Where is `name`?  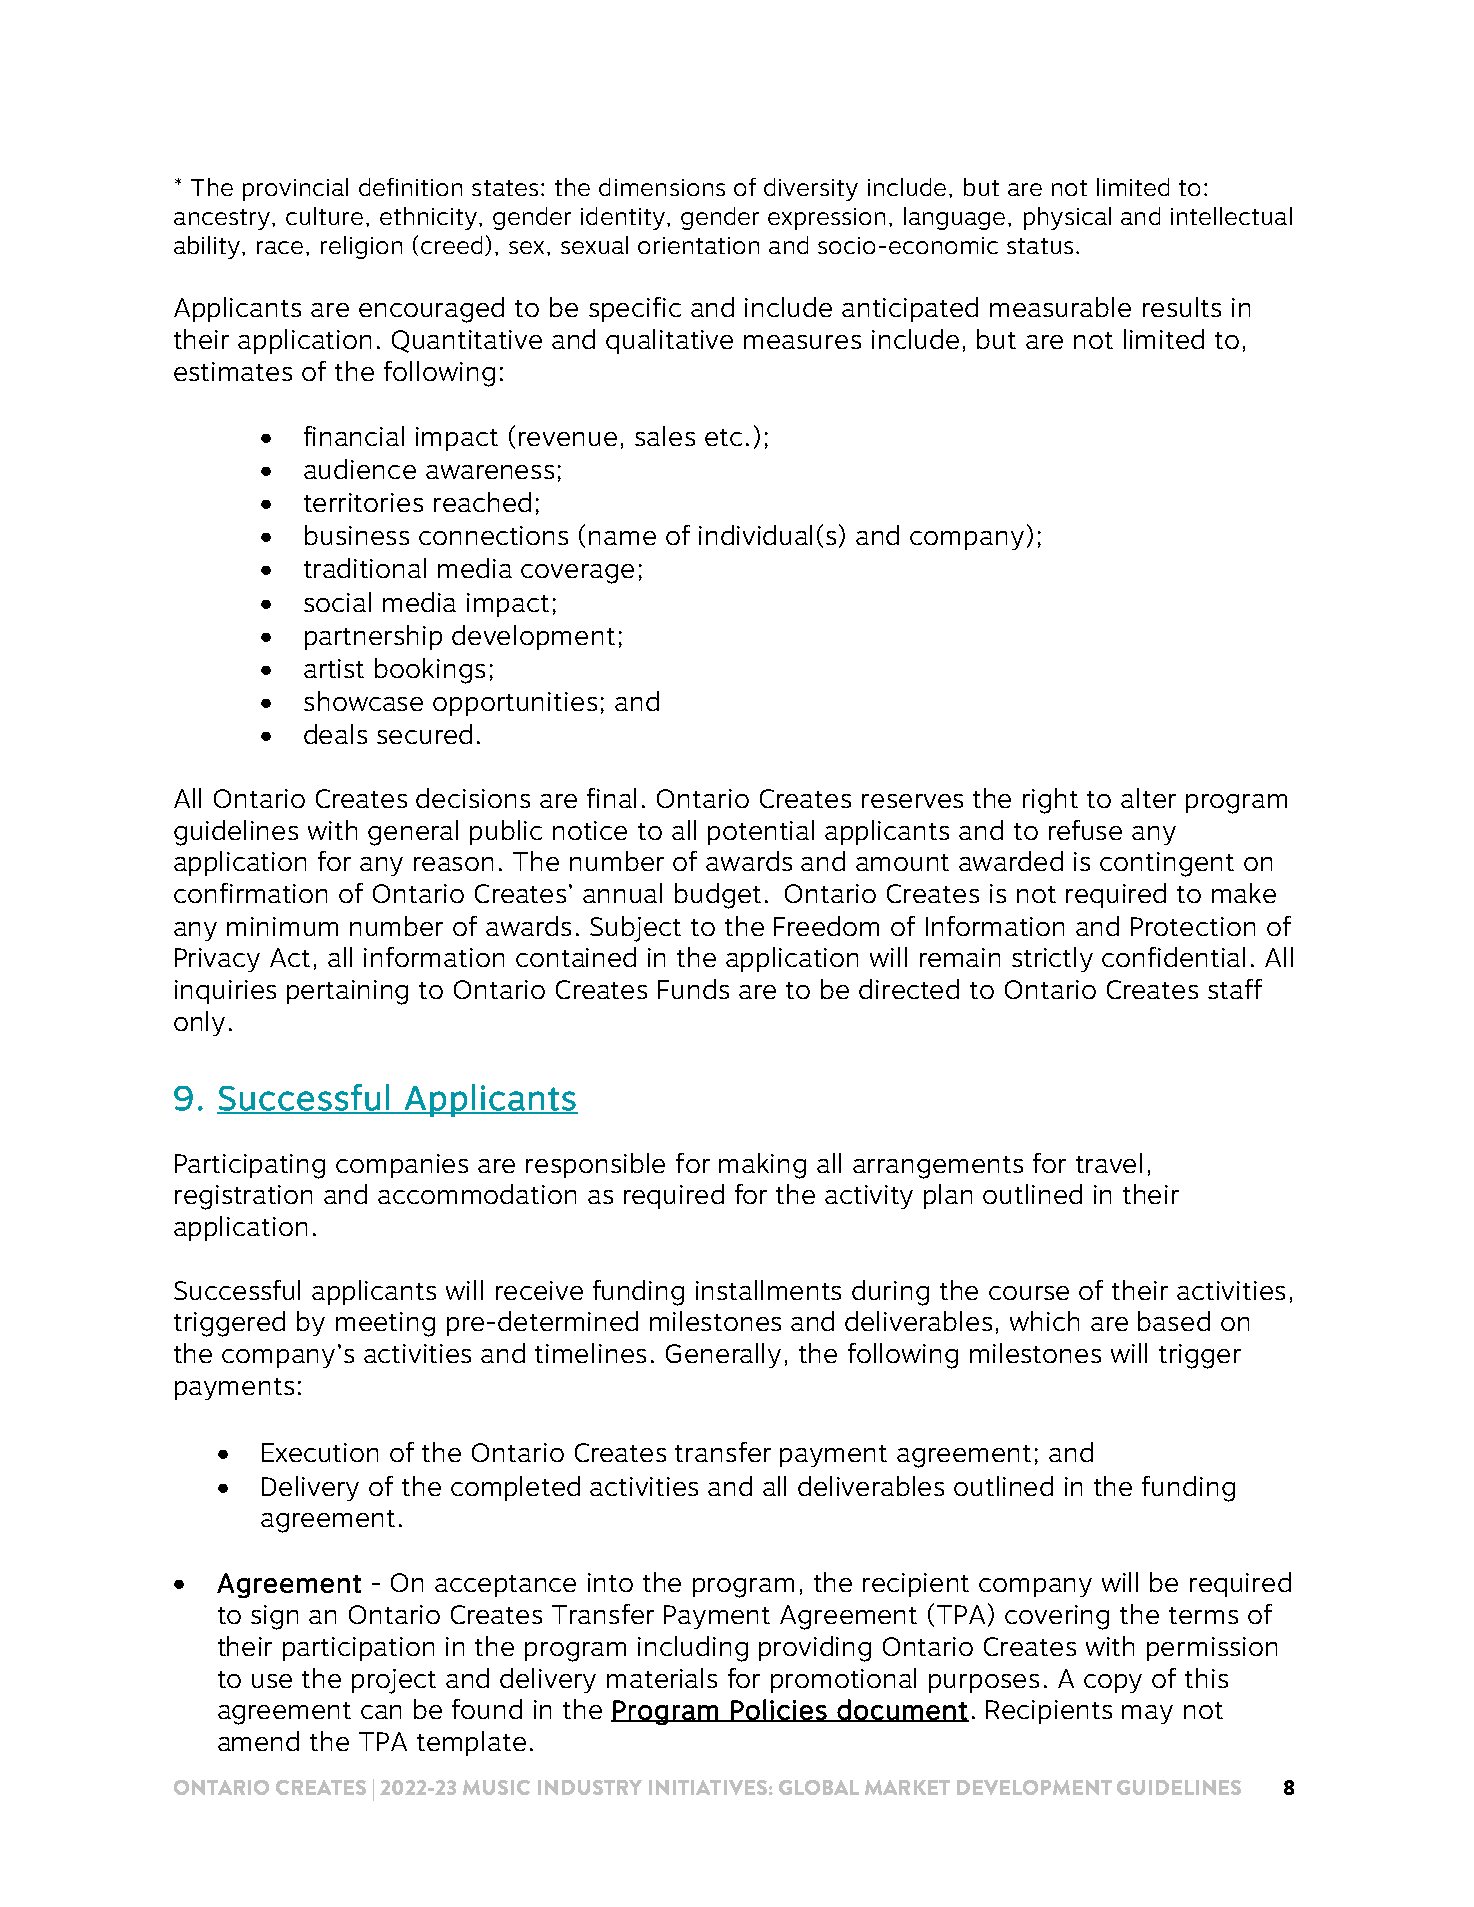
name is located at coordinates (622, 538).
